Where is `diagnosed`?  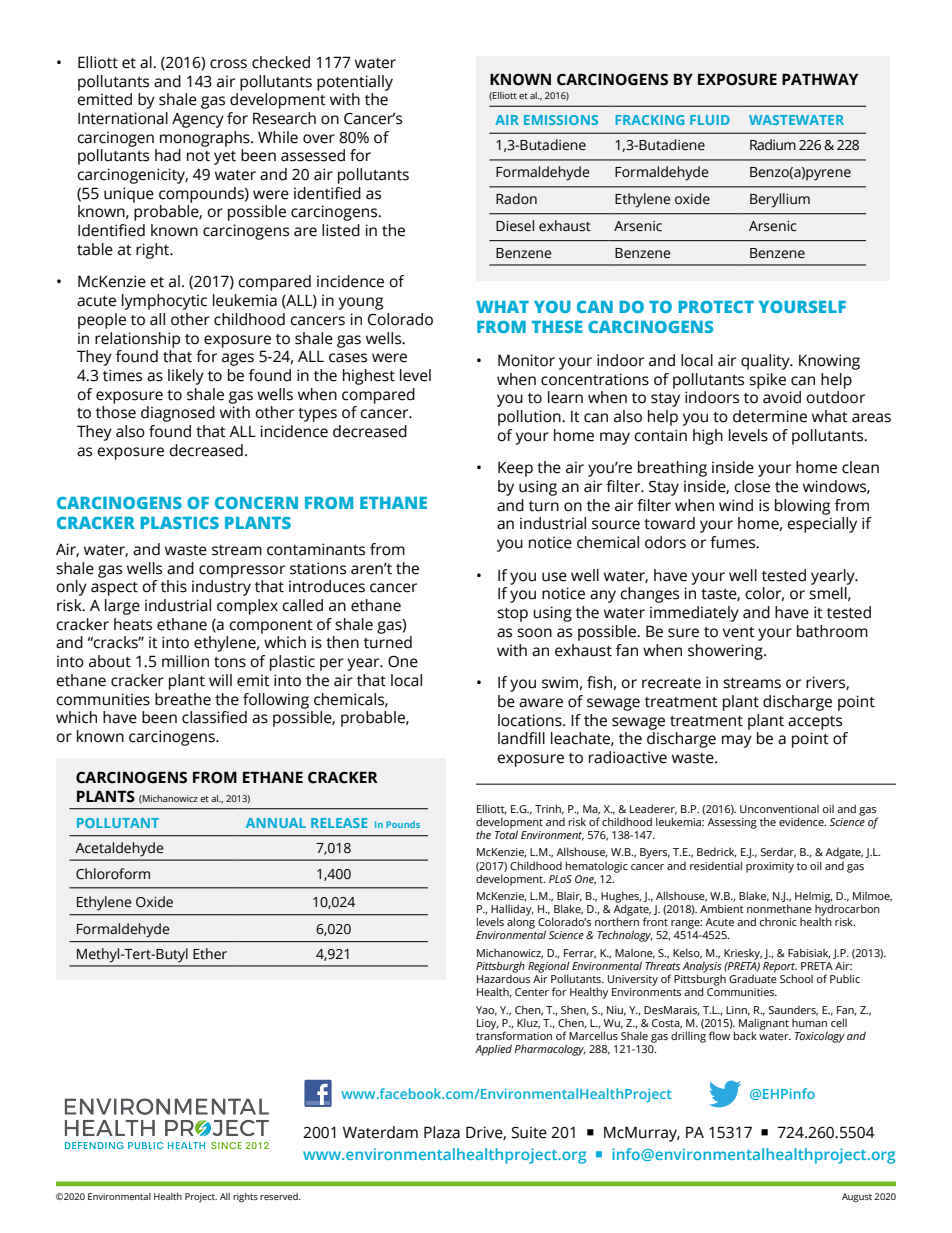 diagnosed is located at coordinates (178, 414).
